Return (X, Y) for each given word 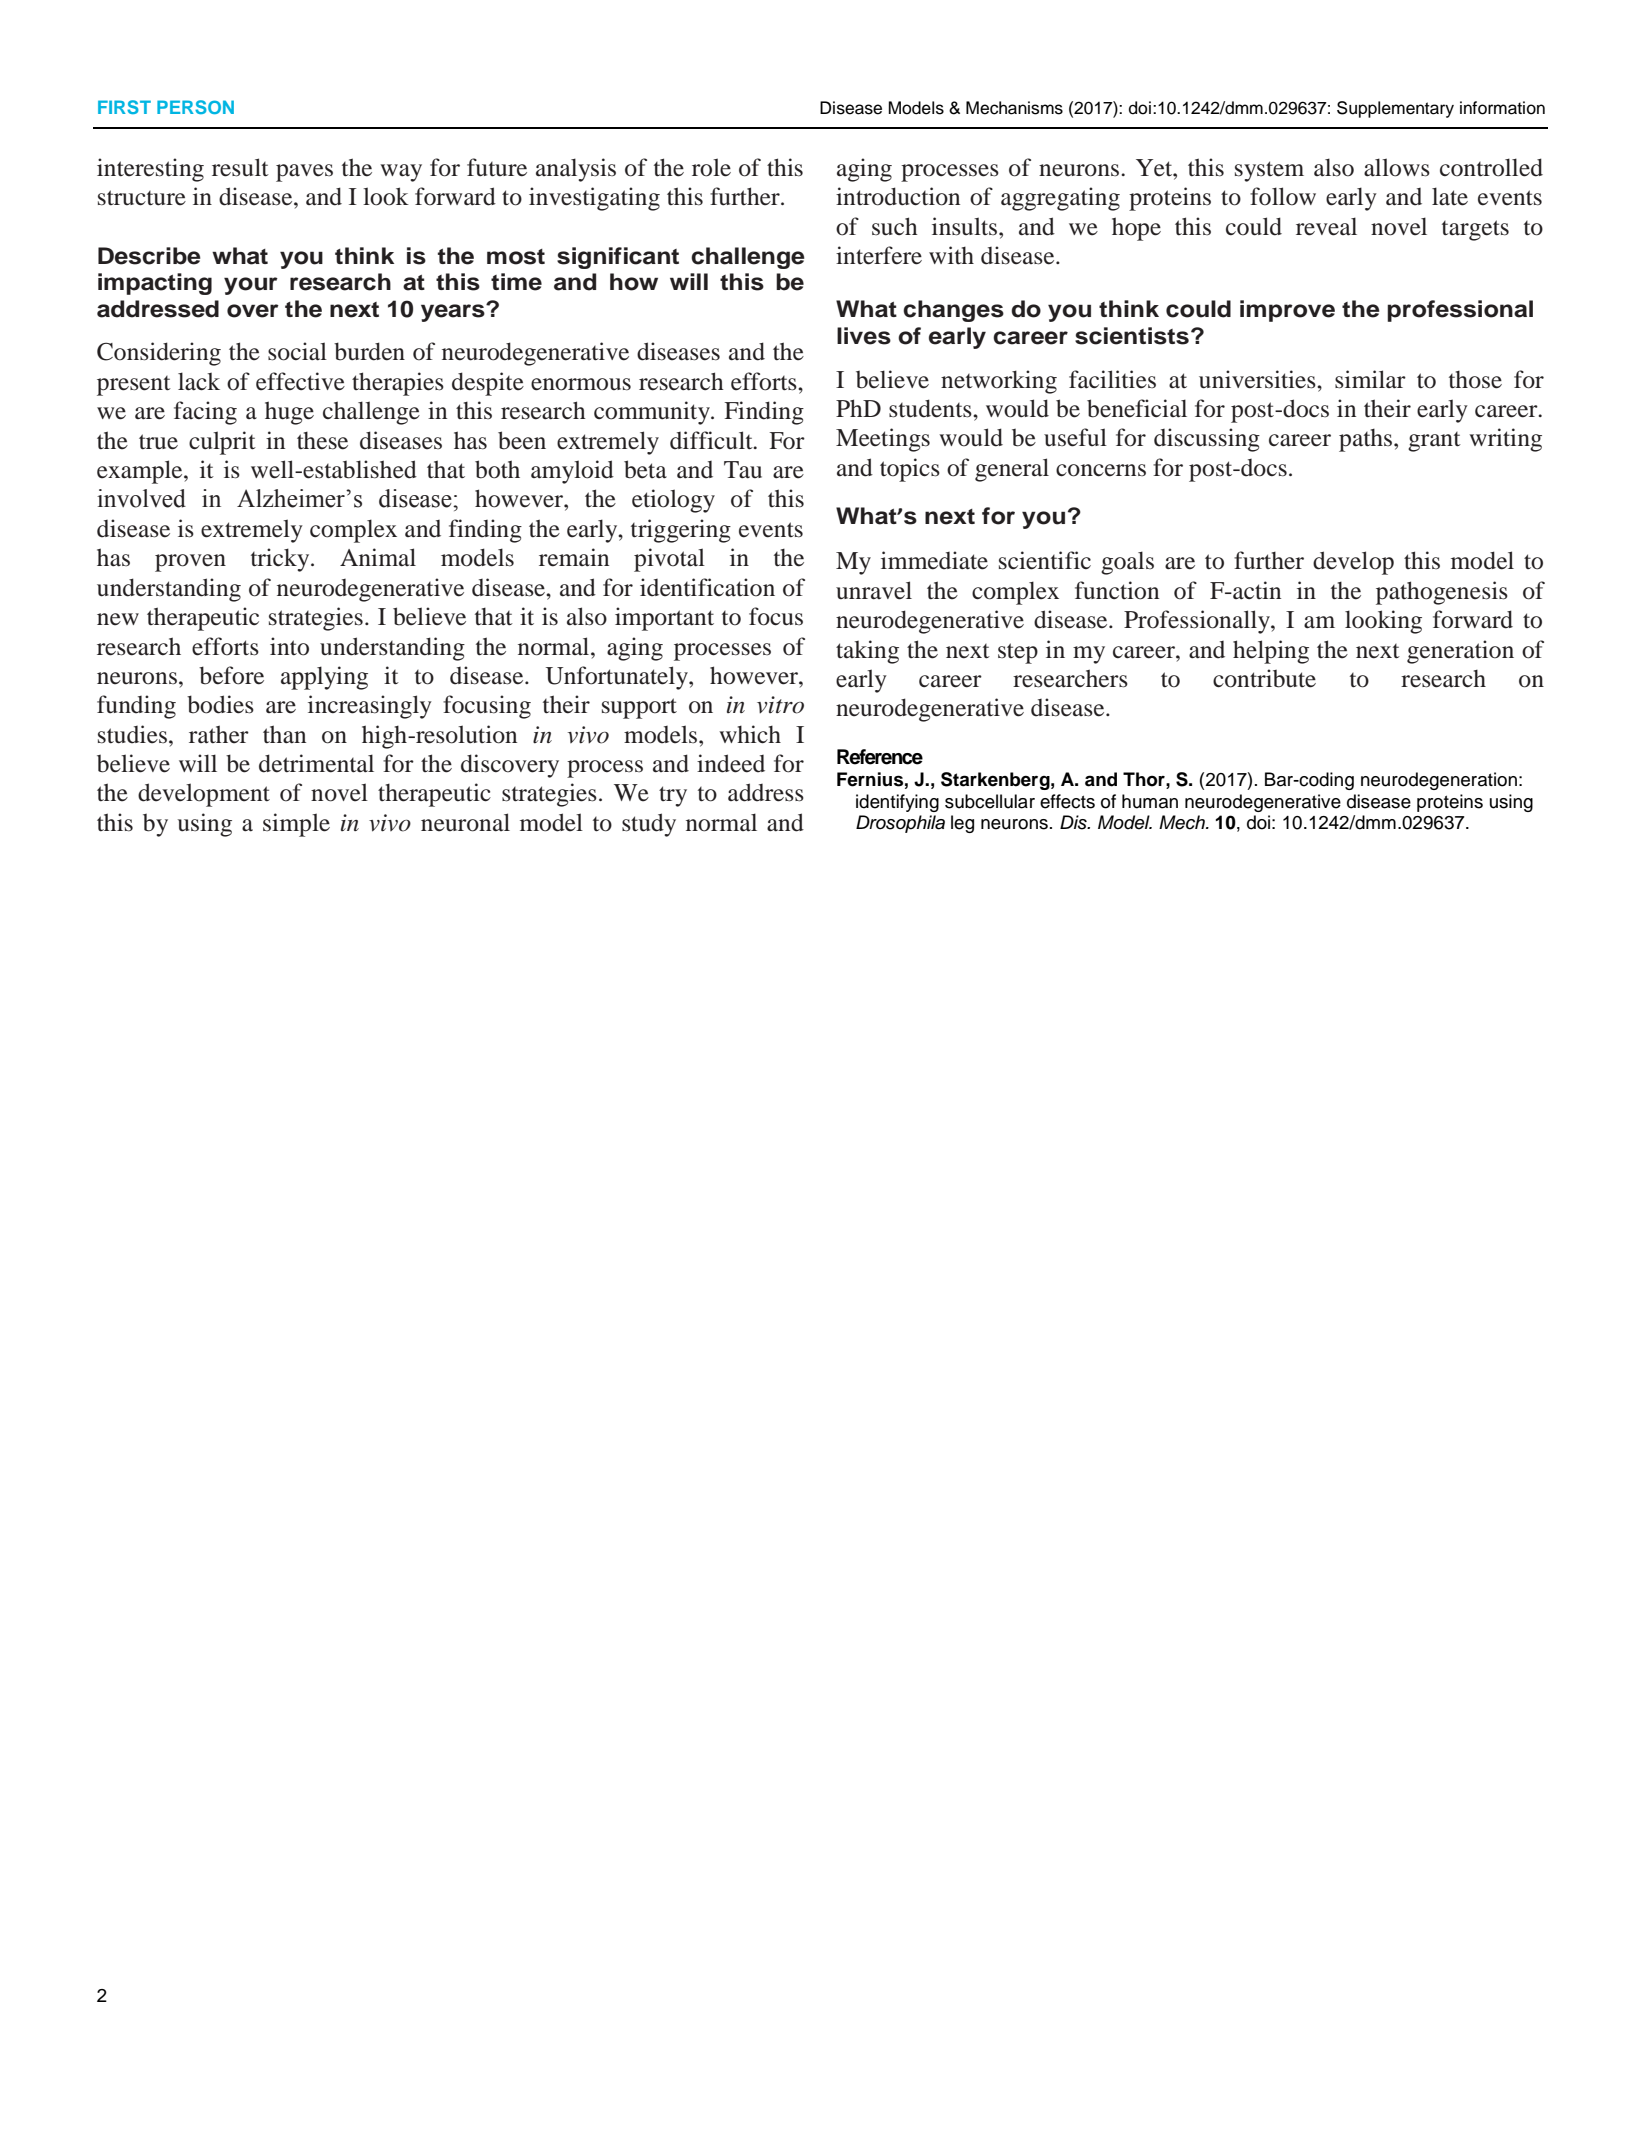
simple (296, 825)
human (1150, 801)
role (711, 167)
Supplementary (1395, 109)
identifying (897, 803)
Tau (743, 470)
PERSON (195, 107)
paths (1367, 440)
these (322, 441)
